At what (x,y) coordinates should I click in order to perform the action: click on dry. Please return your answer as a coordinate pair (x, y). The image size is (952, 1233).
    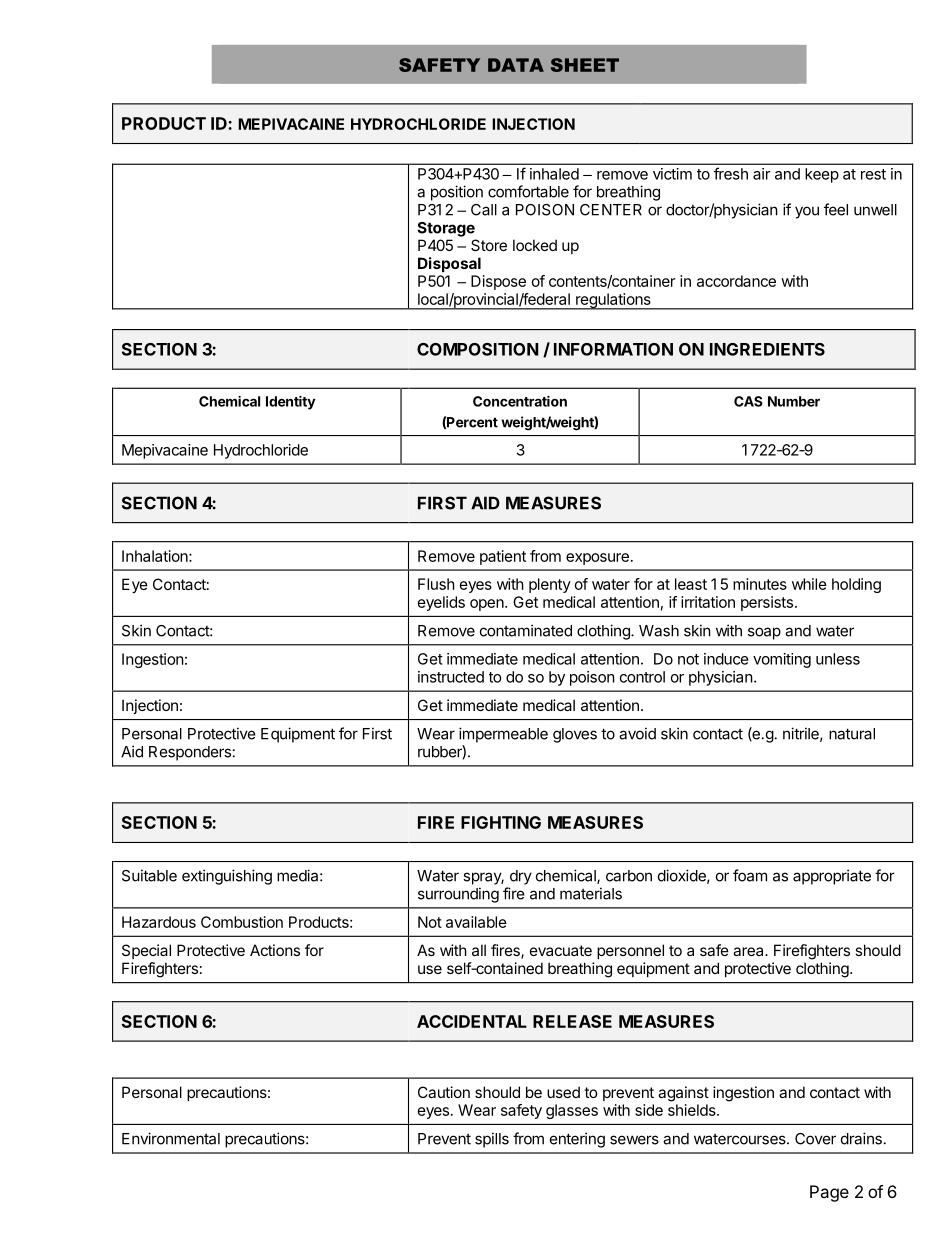
    Looking at the image, I should click on (521, 877).
